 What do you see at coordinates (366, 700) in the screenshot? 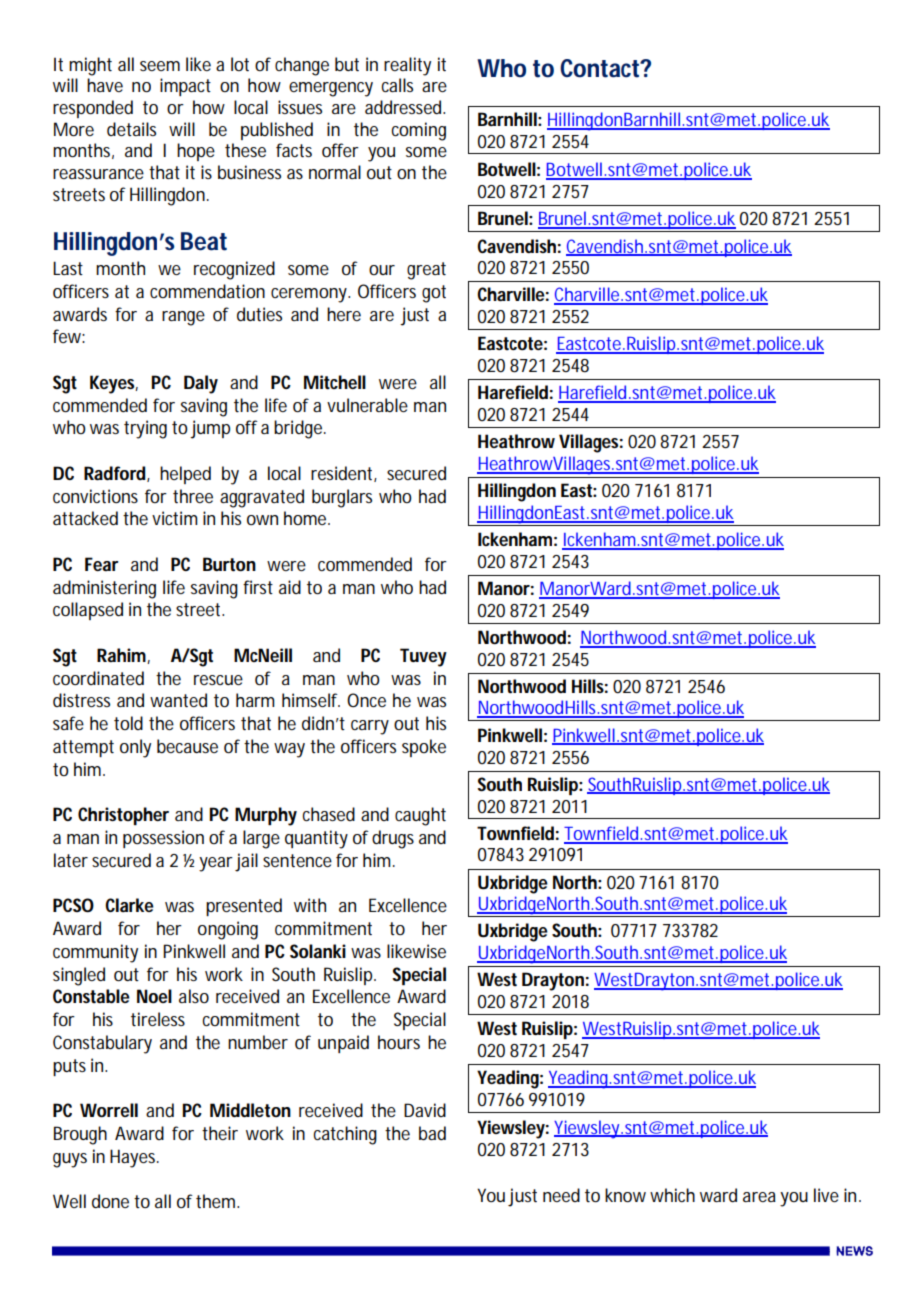
I see `Once` at bounding box center [366, 700].
